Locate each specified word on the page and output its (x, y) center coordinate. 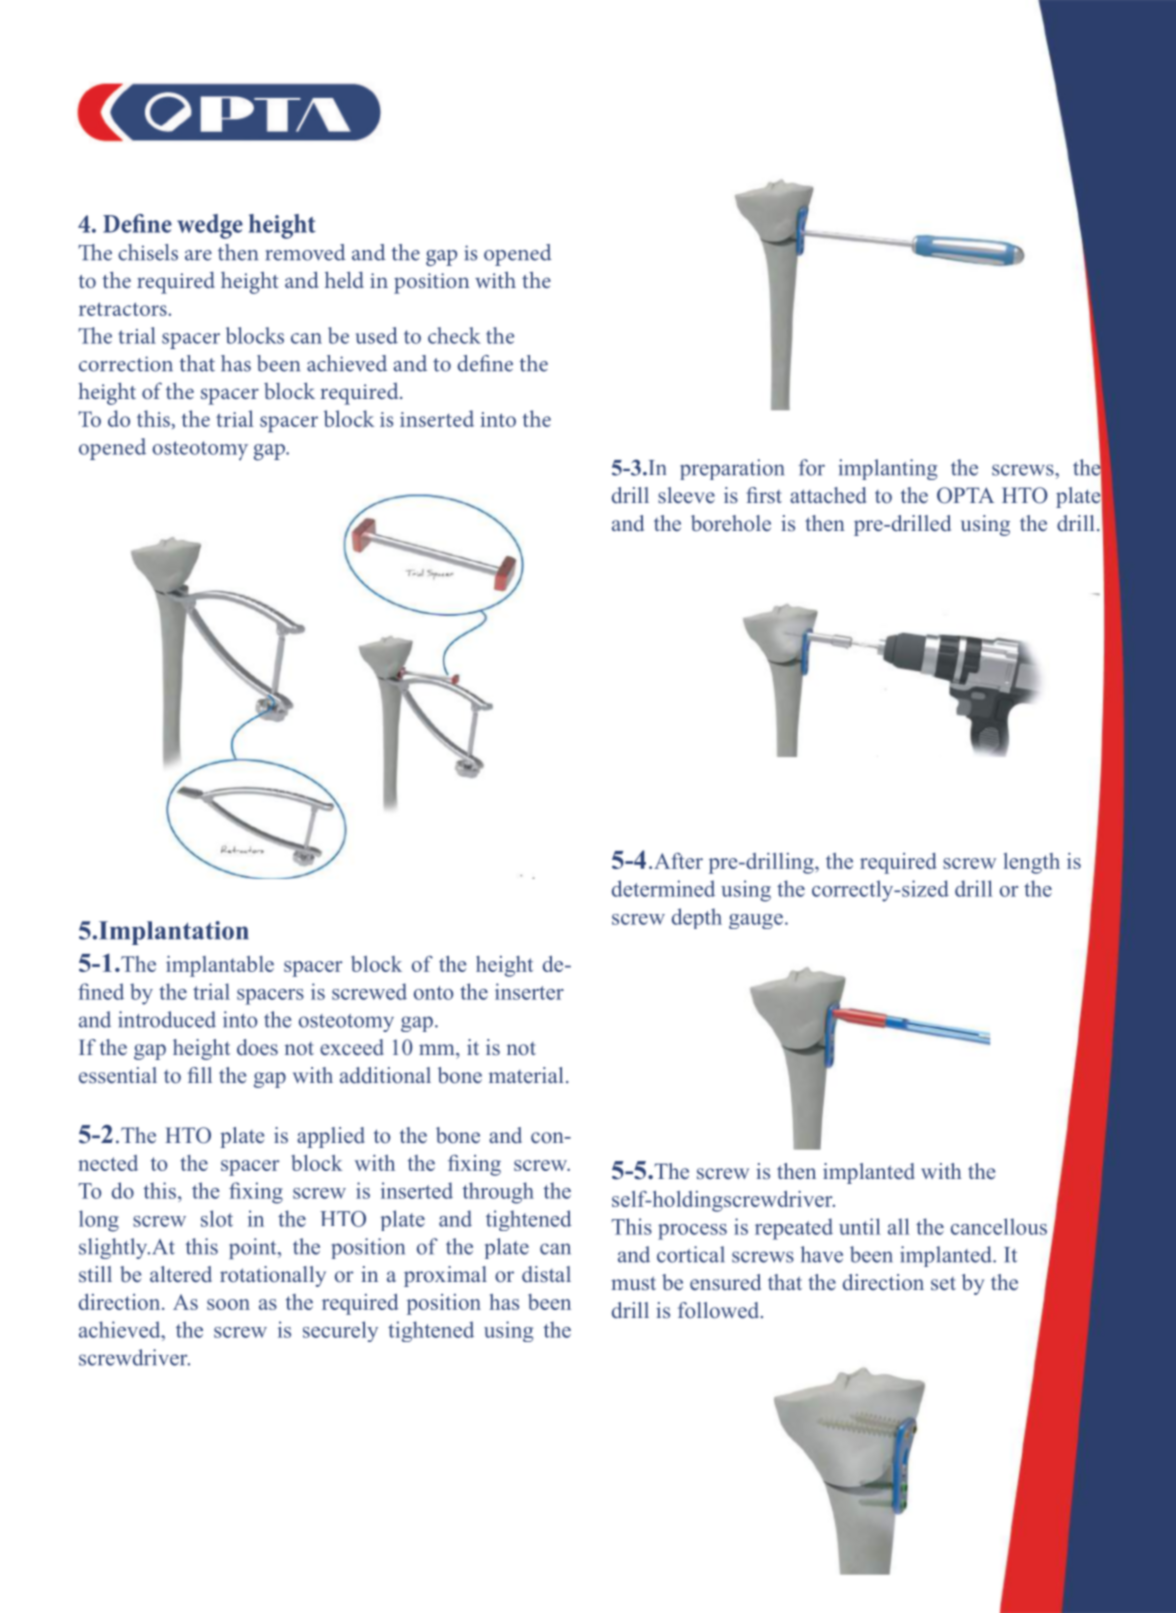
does (257, 1047)
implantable (220, 966)
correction (126, 364)
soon (228, 1304)
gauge (756, 921)
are (198, 255)
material (526, 1075)
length (1032, 863)
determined (663, 888)
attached (828, 495)
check (454, 335)
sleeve (686, 495)
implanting (888, 469)
